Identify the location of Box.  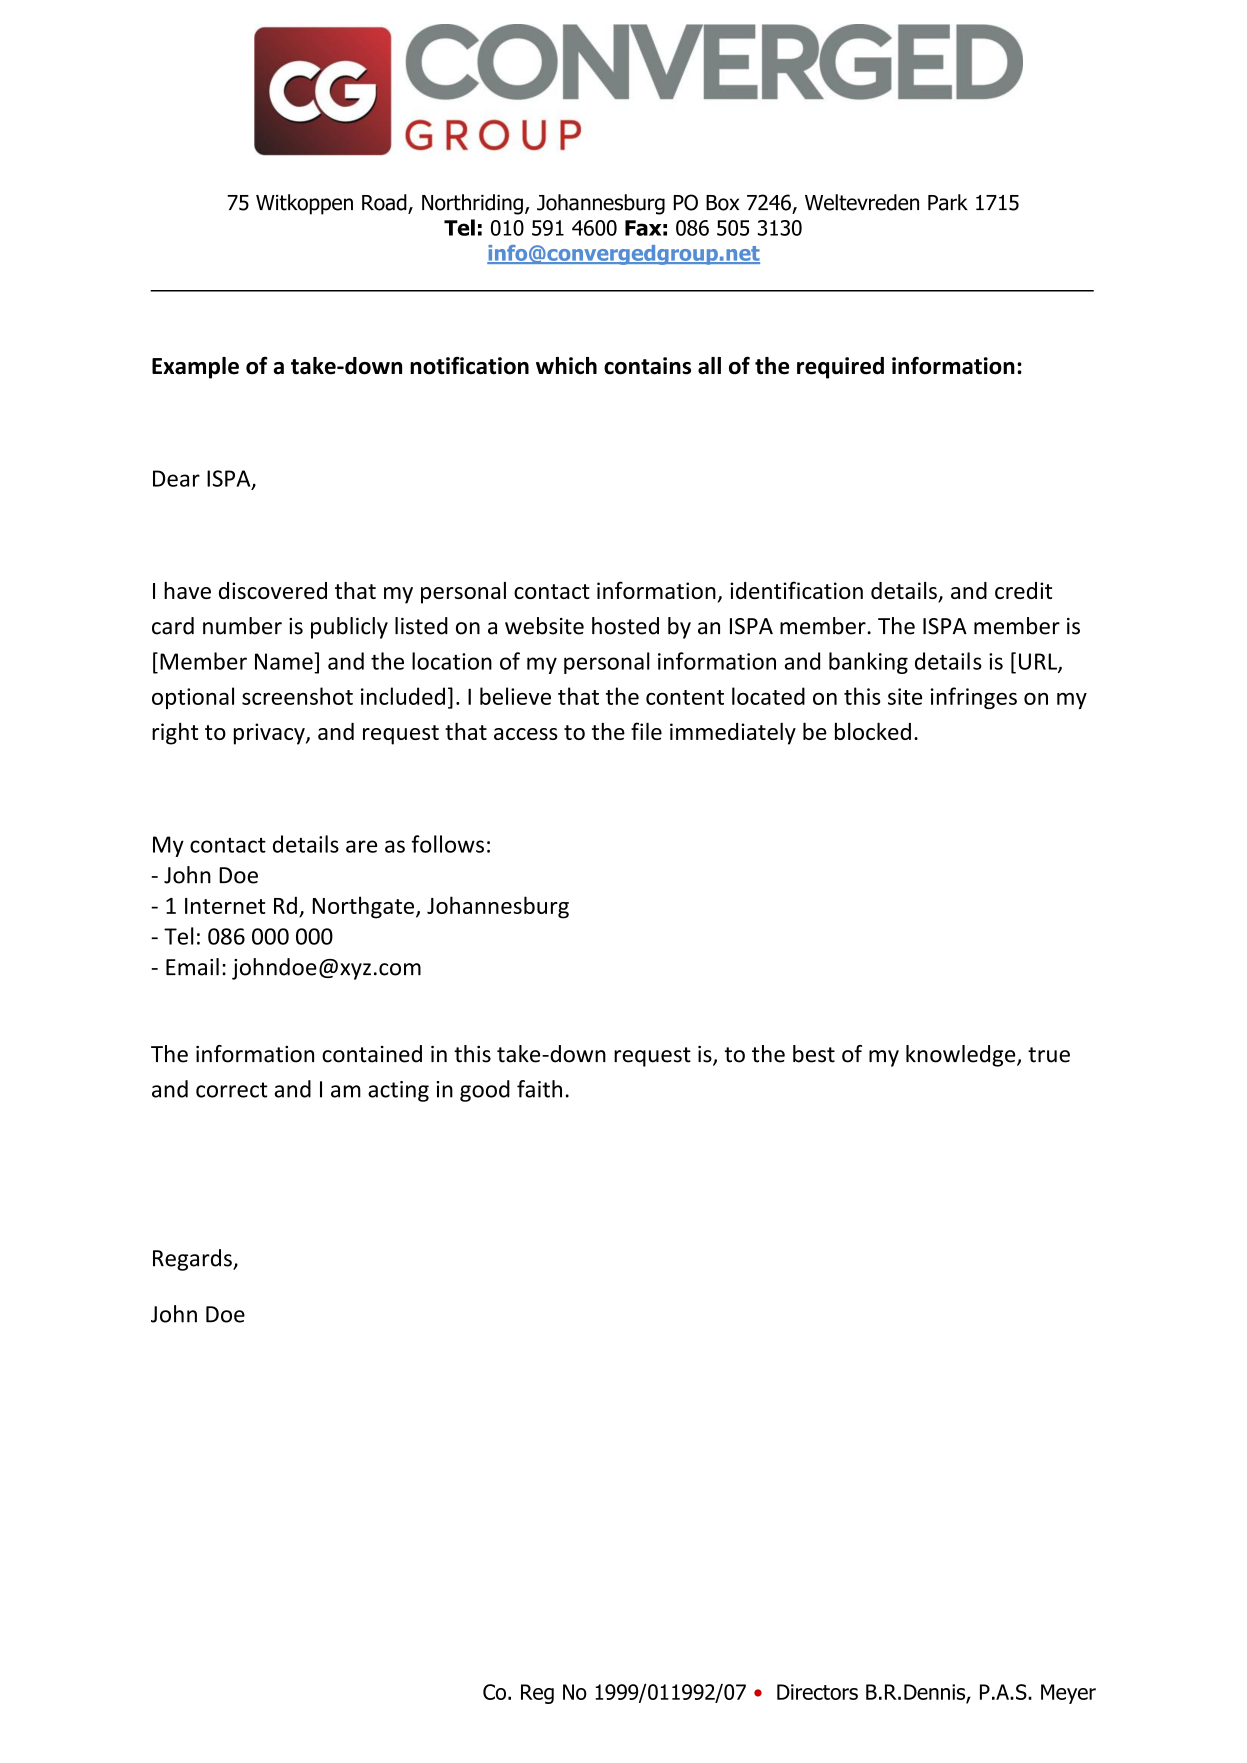
(722, 203).
